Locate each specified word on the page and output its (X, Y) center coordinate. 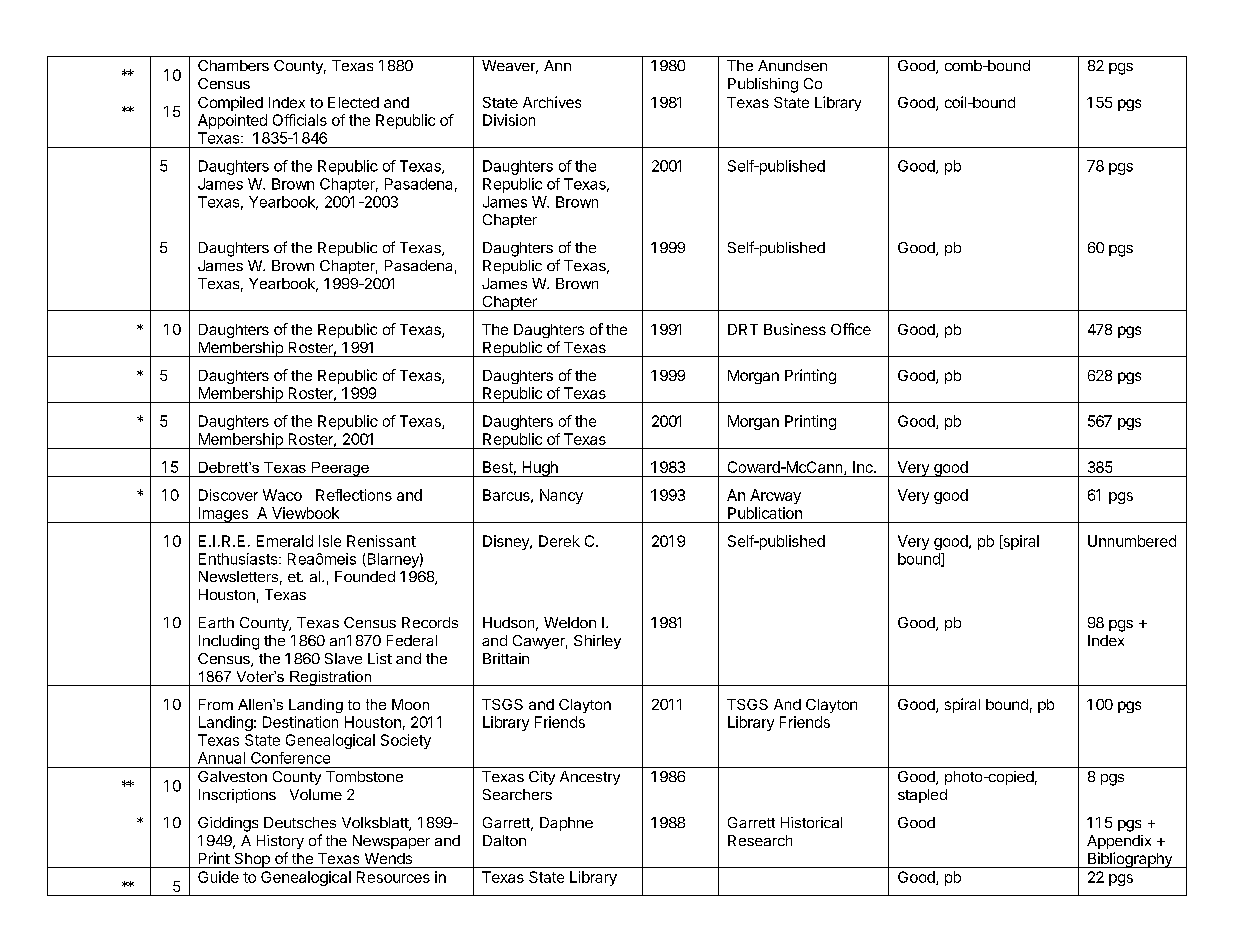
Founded (365, 576)
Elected (353, 102)
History (280, 842)
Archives (552, 102)
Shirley (597, 642)
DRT (743, 329)
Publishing (763, 85)
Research (760, 840)
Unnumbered (1132, 541)
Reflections (354, 495)
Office (851, 329)
